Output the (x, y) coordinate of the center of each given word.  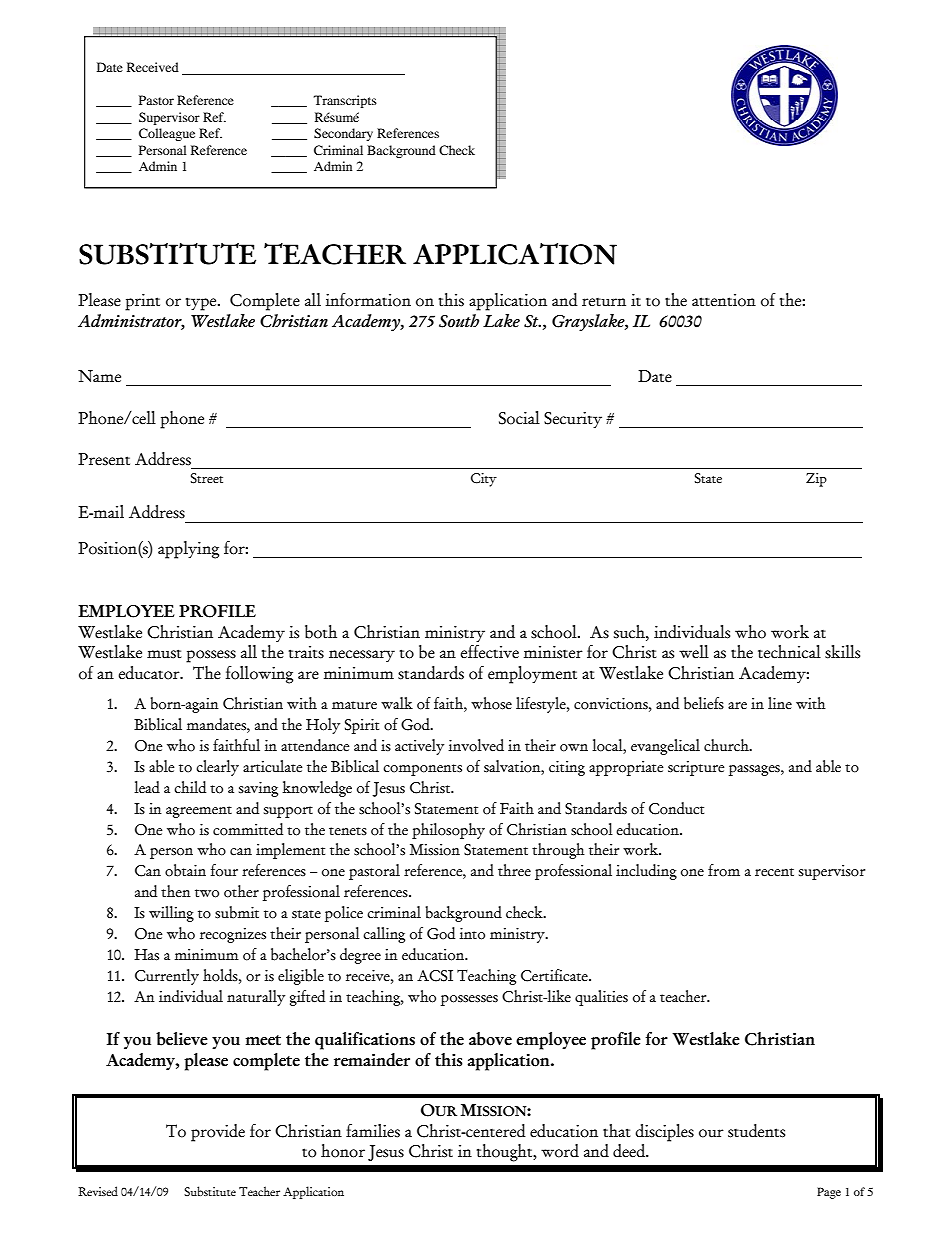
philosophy (448, 831)
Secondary (343, 134)
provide (218, 1133)
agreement (199, 812)
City (484, 480)
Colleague (167, 134)
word (560, 1151)
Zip (816, 480)
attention (724, 300)
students (756, 1131)
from (724, 870)
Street (207, 478)
